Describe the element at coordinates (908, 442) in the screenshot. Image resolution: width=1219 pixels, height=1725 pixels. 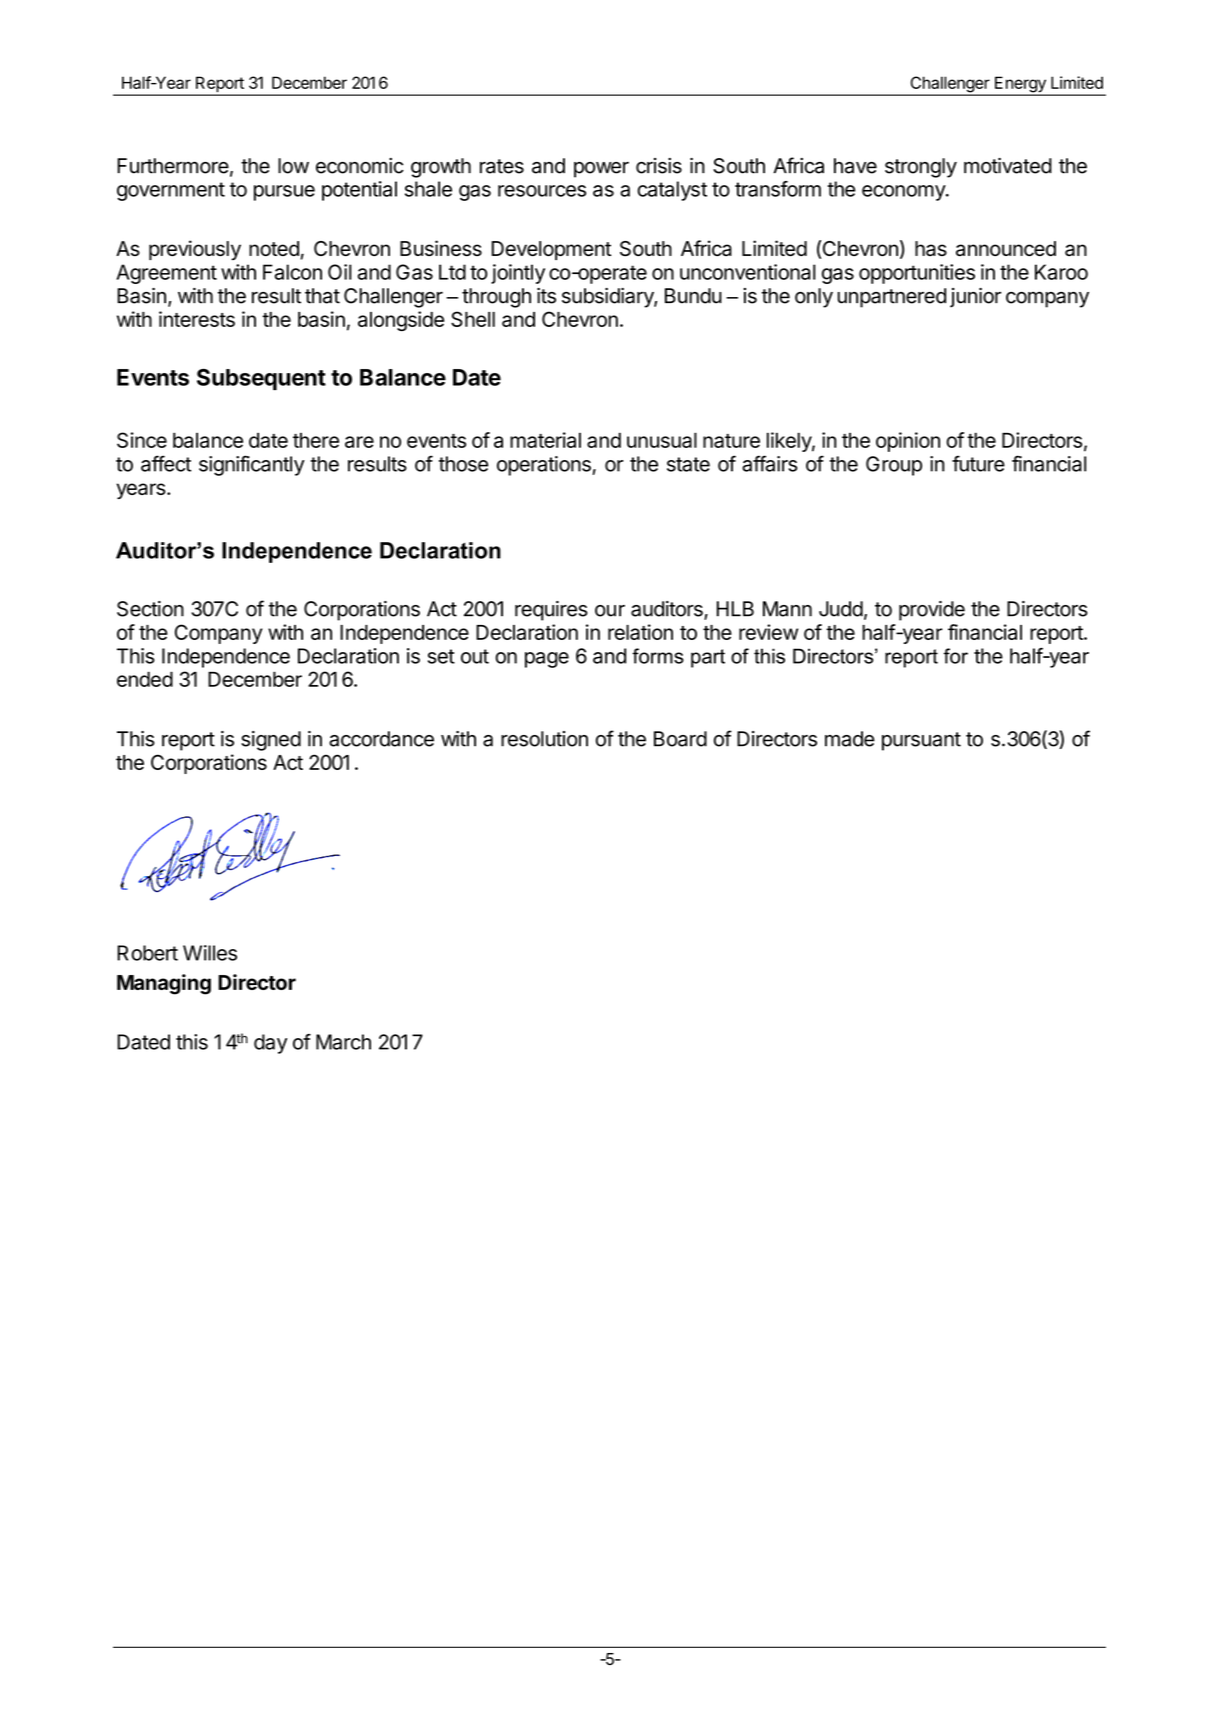
I see `opinion` at that location.
